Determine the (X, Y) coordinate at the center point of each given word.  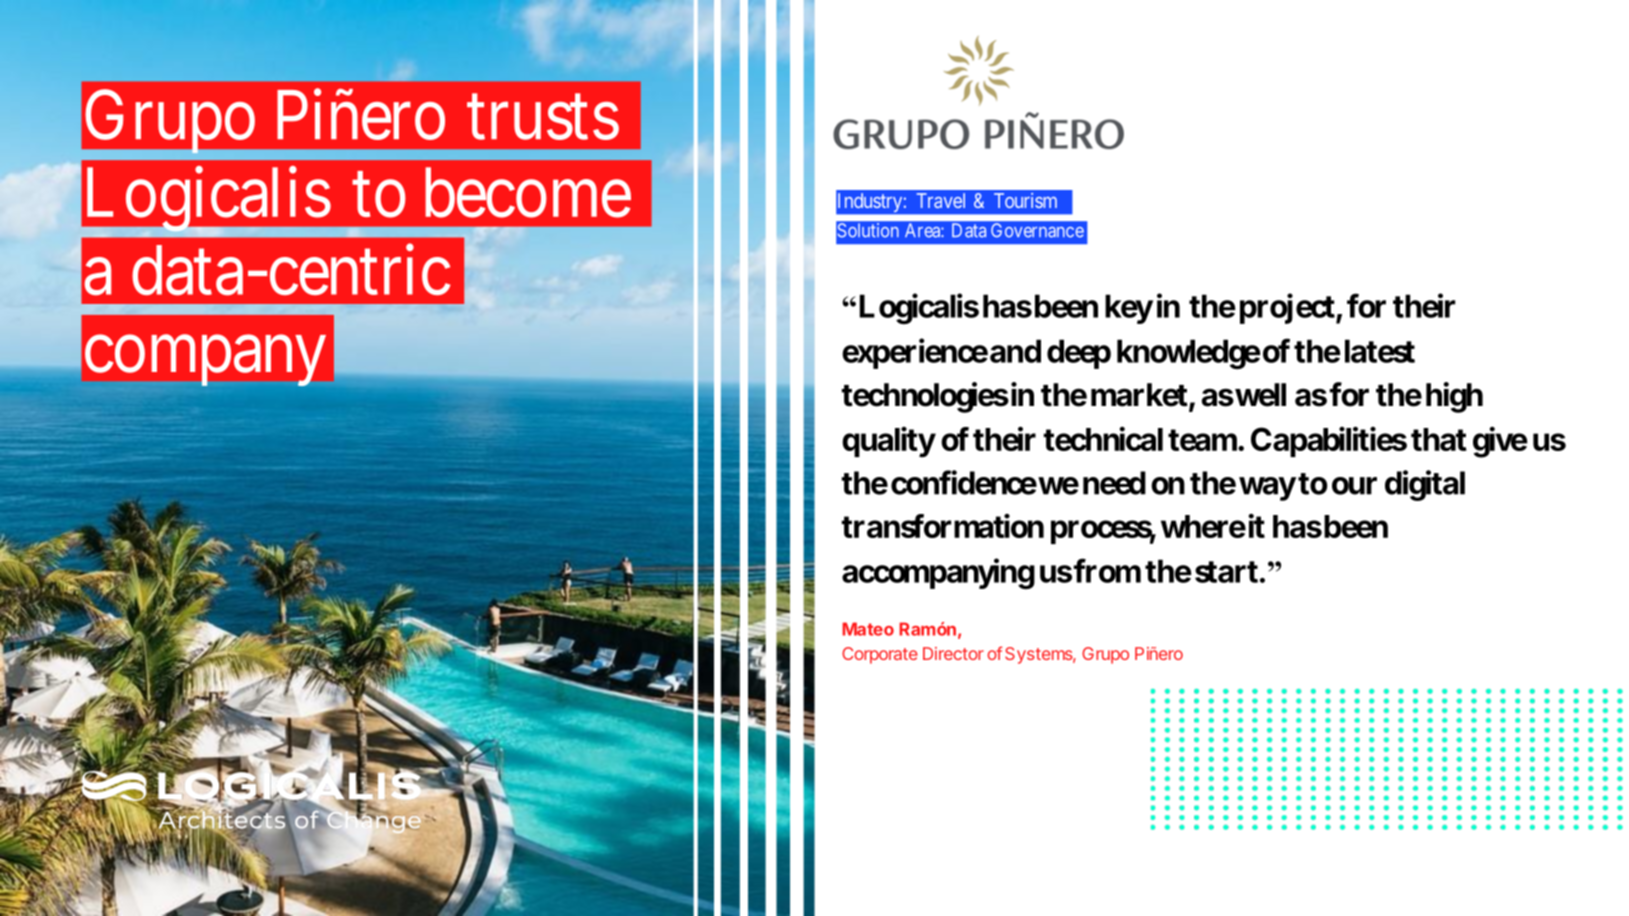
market (1139, 395)
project (1288, 309)
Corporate (880, 655)
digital (1425, 485)
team (1202, 440)
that (1439, 439)
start (1226, 572)
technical (1103, 439)
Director (953, 653)
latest (1380, 351)
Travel (941, 200)
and (1015, 351)
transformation (943, 526)
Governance (1037, 230)
